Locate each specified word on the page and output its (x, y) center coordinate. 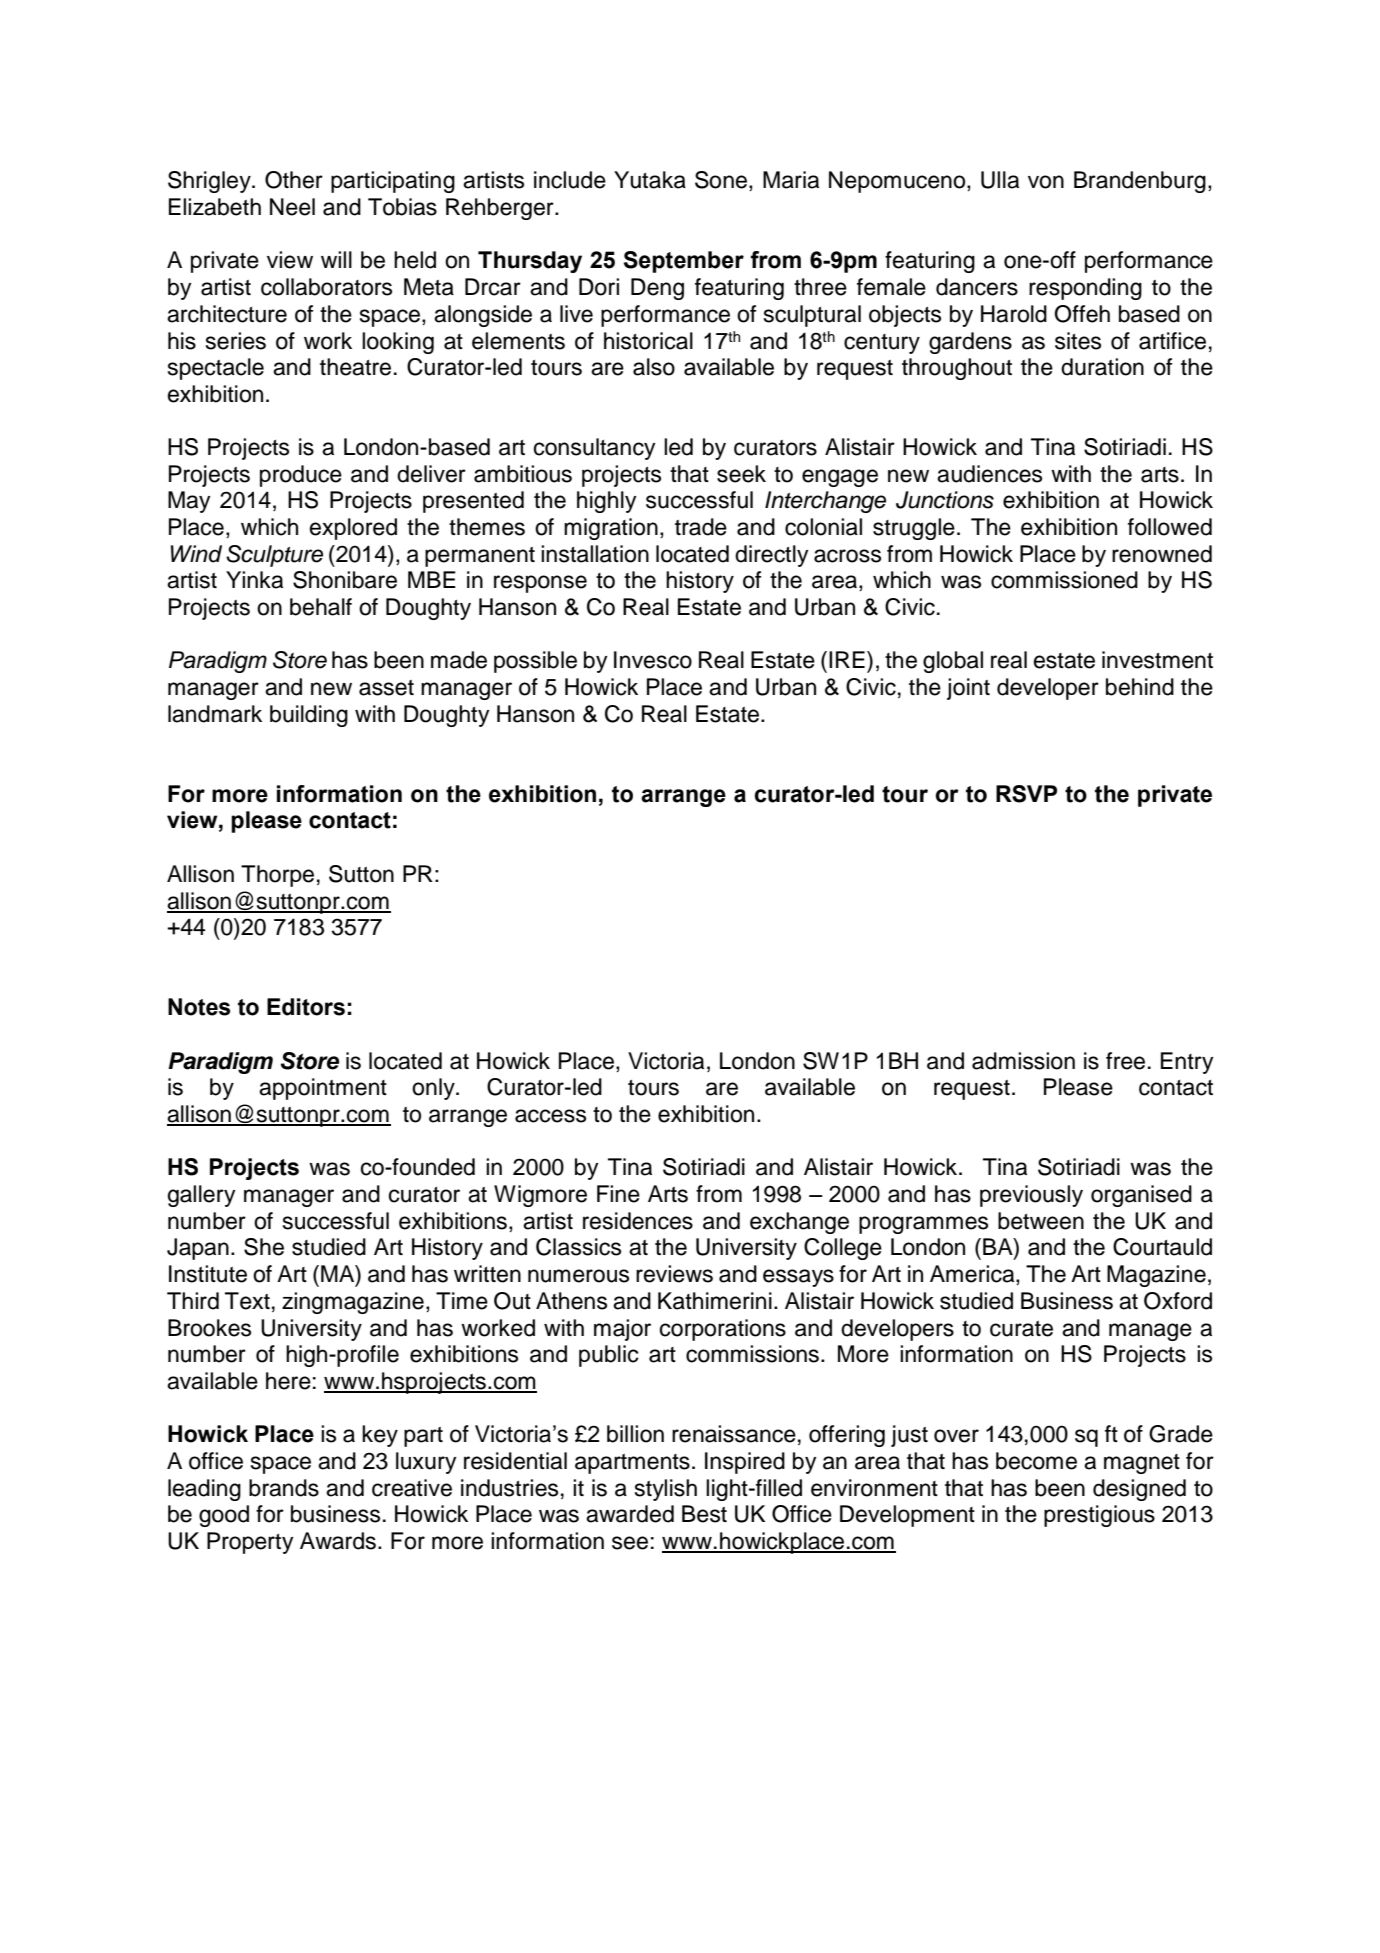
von (1046, 182)
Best (704, 1514)
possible (535, 662)
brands (284, 1488)
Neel (292, 207)
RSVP (1026, 794)
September (684, 262)
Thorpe (277, 876)
